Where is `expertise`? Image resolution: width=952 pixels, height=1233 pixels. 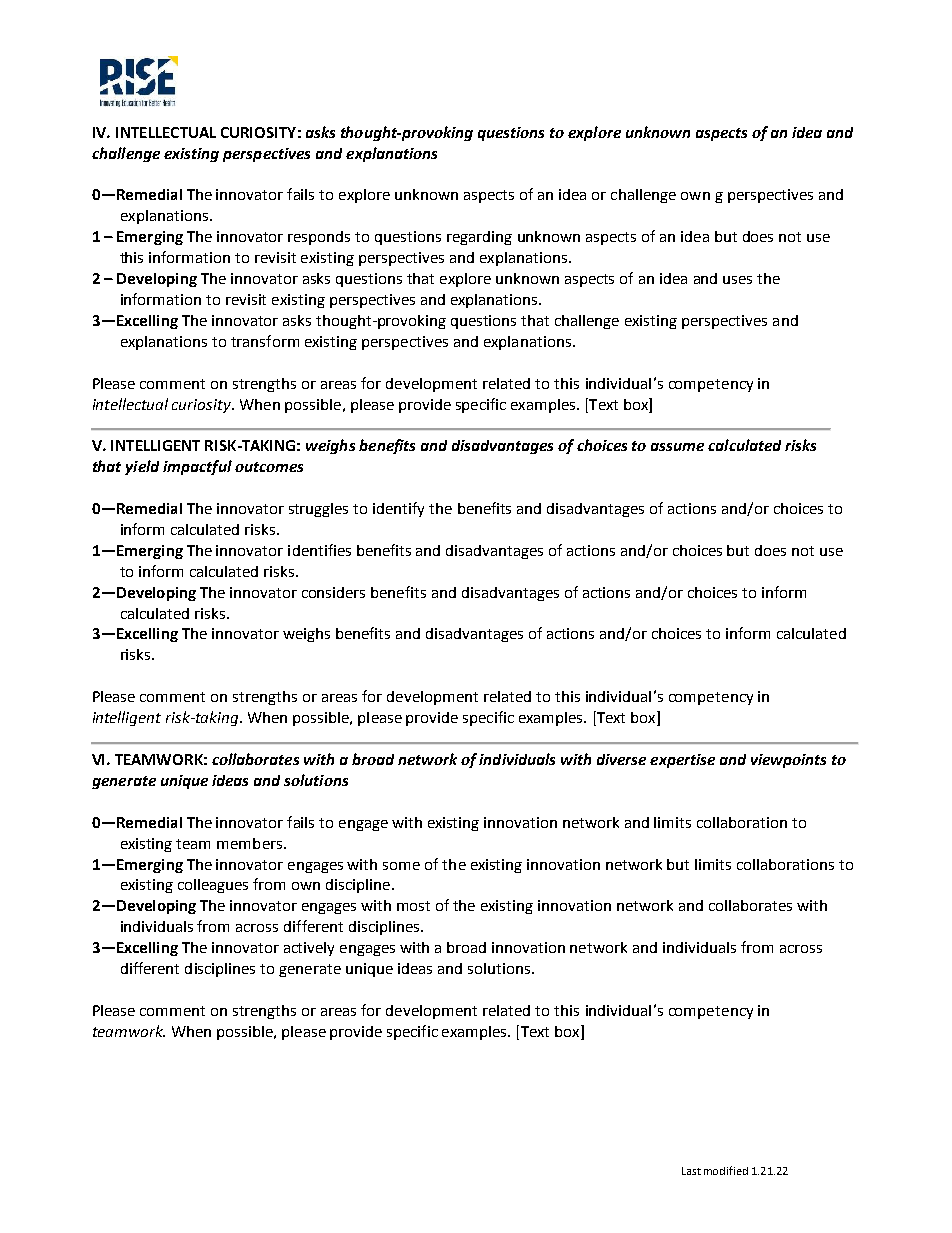 expertise is located at coordinates (682, 761).
